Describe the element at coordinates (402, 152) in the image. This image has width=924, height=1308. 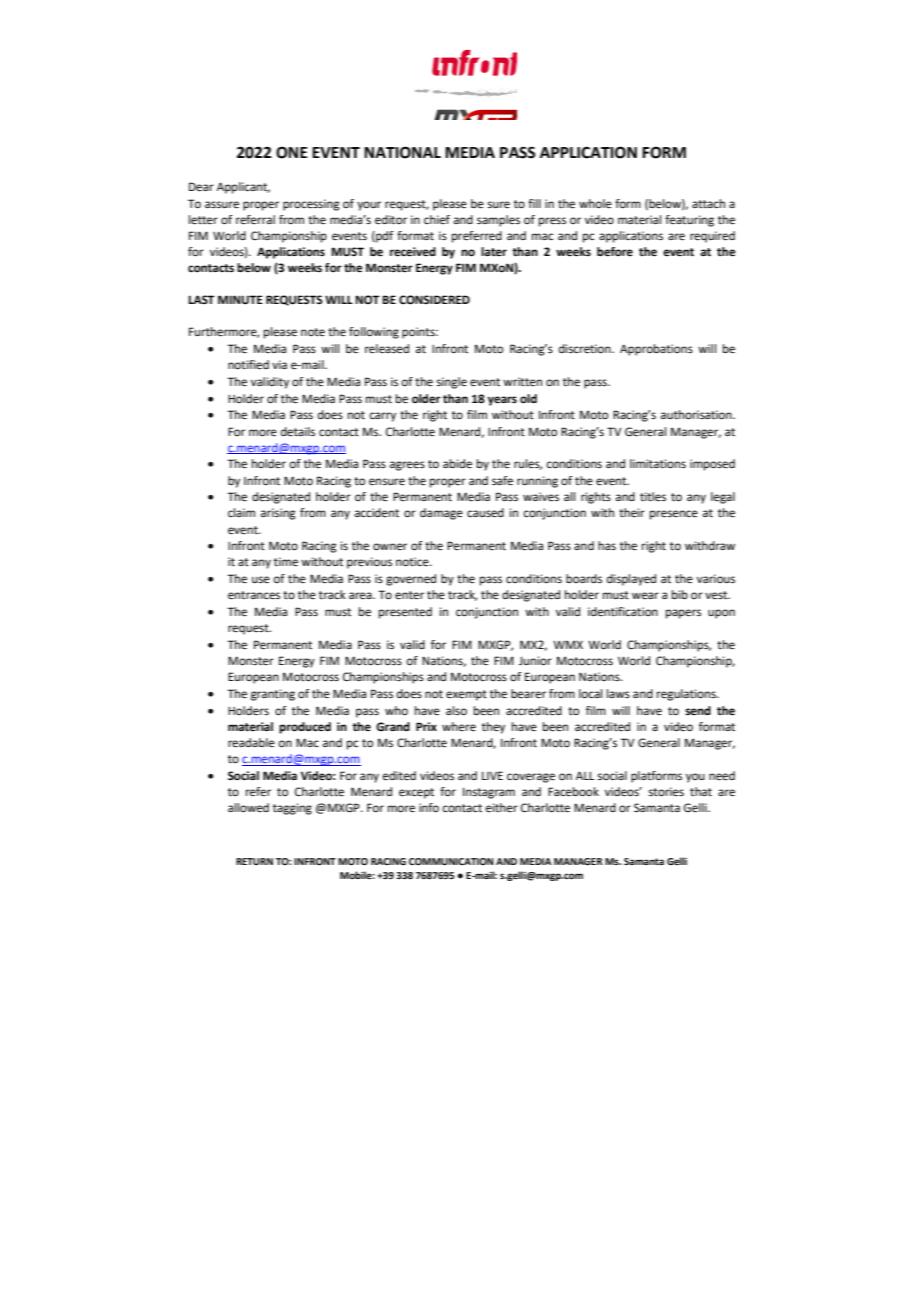
I see `NATIONAL` at that location.
